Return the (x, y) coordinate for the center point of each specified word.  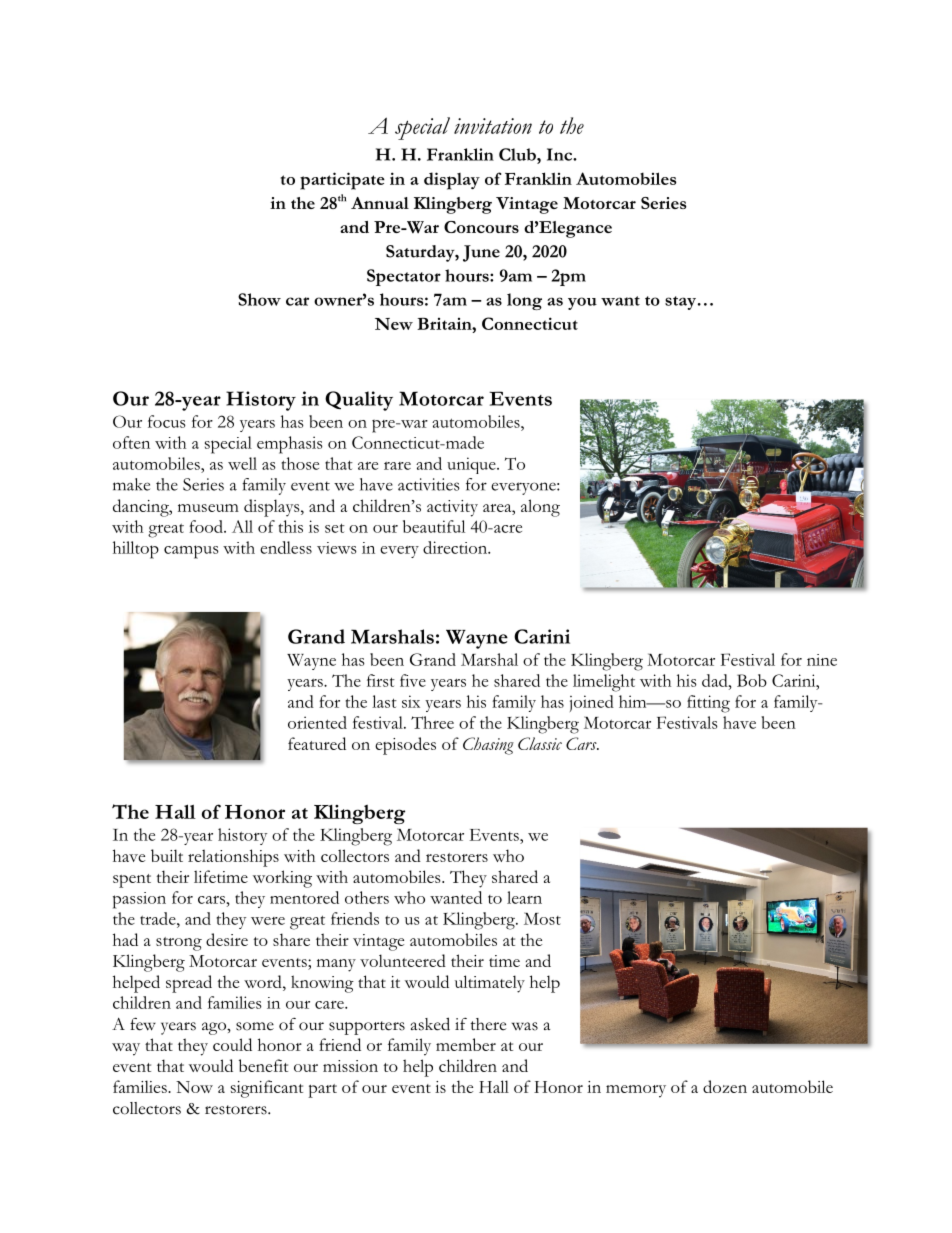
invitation (493, 126)
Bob (752, 680)
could (232, 1044)
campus (191, 552)
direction (456, 547)
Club (518, 154)
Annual (380, 203)
